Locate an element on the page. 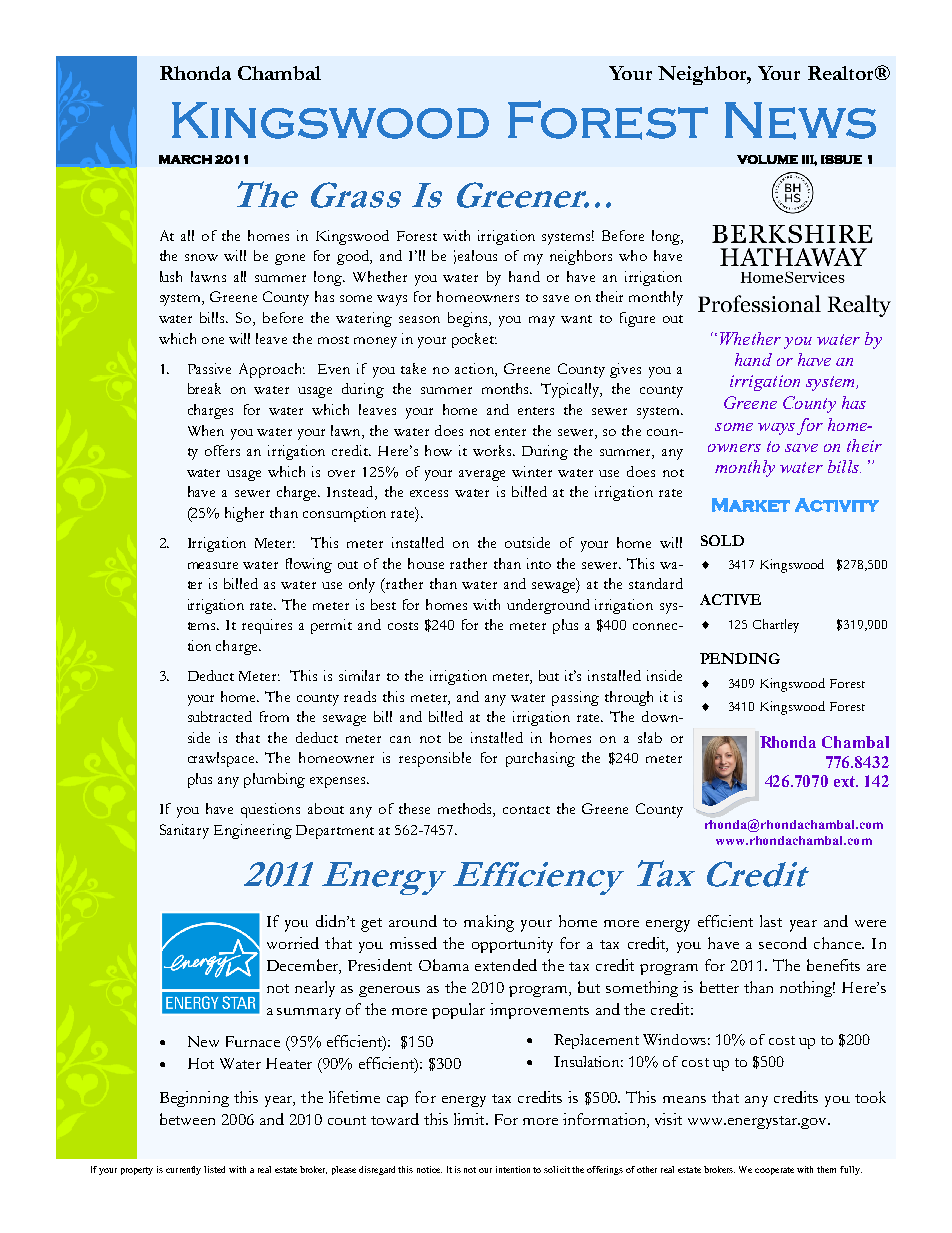 Image resolution: width=952 pixels, height=1233 pixels. listed is located at coordinates (214, 1169).
